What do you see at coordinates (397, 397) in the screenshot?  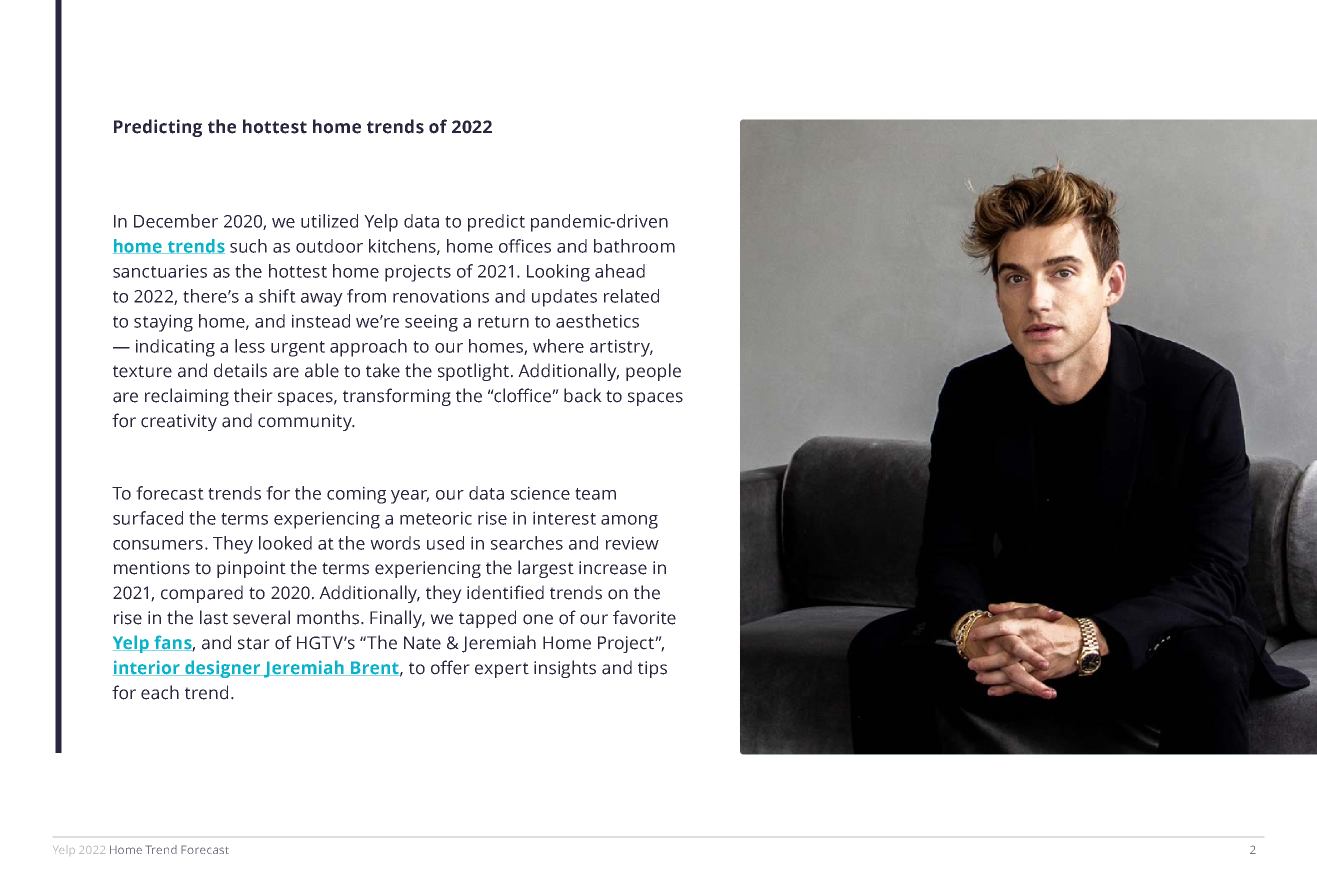 I see `transforming` at bounding box center [397, 397].
